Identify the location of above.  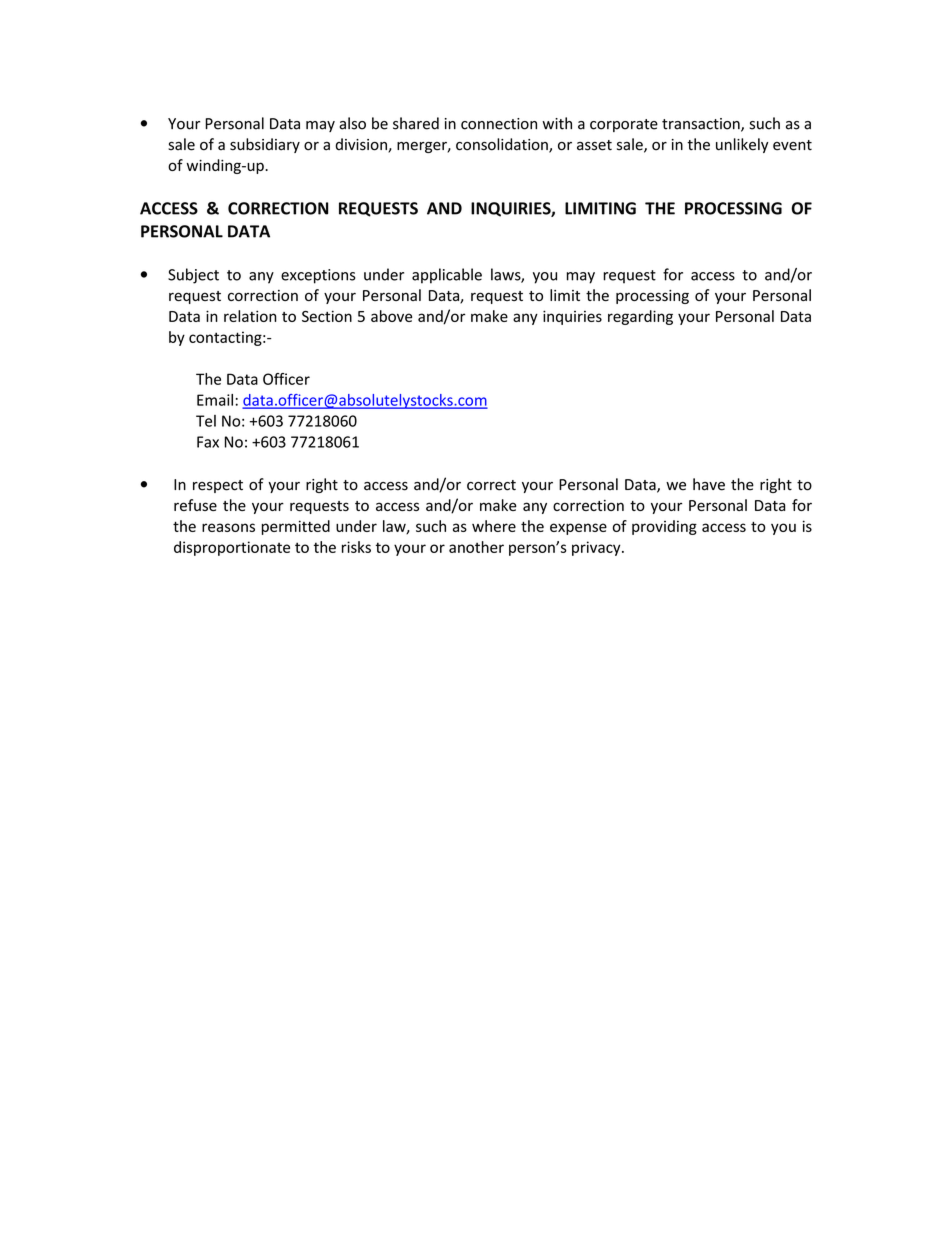
(391, 316).
